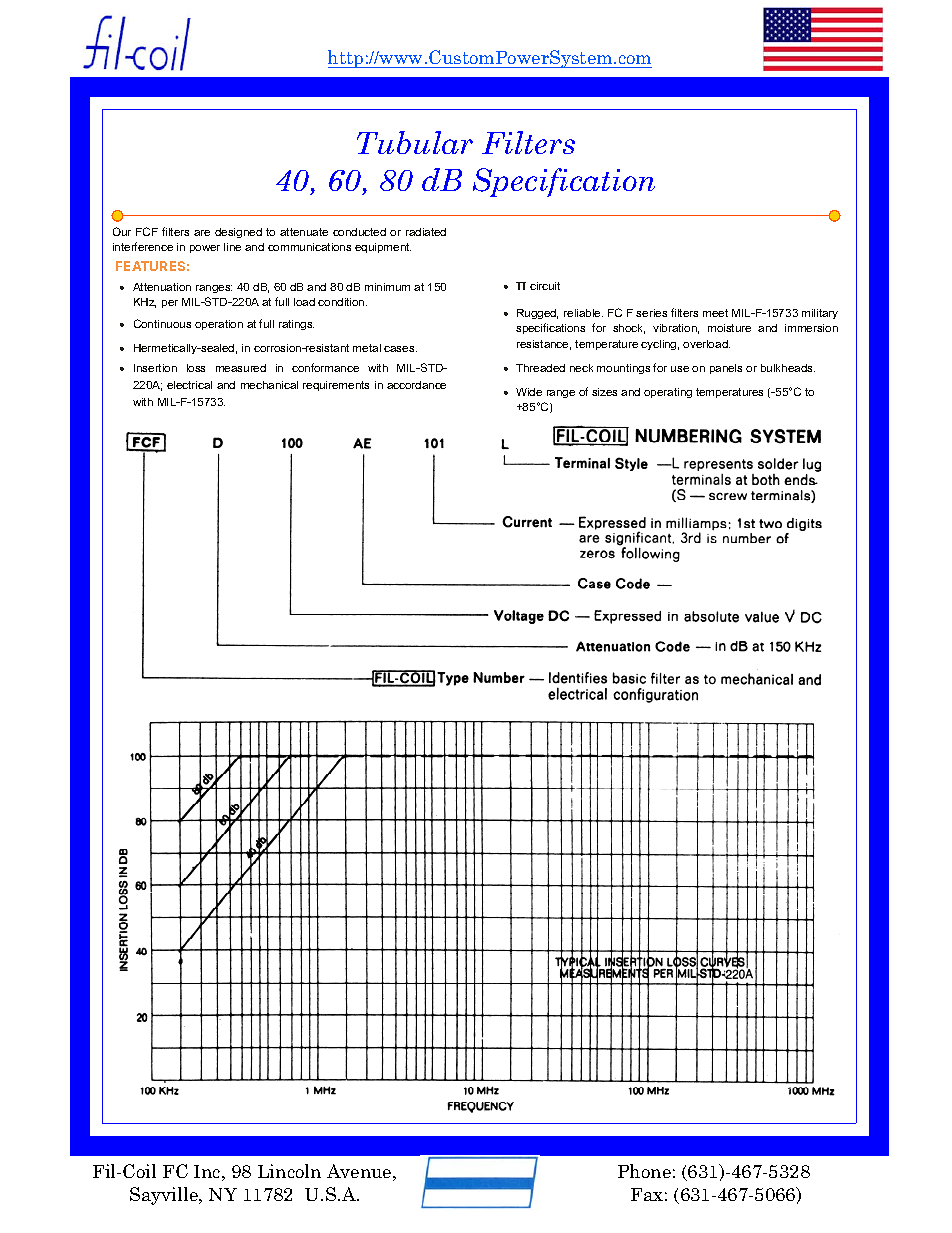  What do you see at coordinates (289, 1171) in the screenshot?
I see `Lincoln` at bounding box center [289, 1171].
